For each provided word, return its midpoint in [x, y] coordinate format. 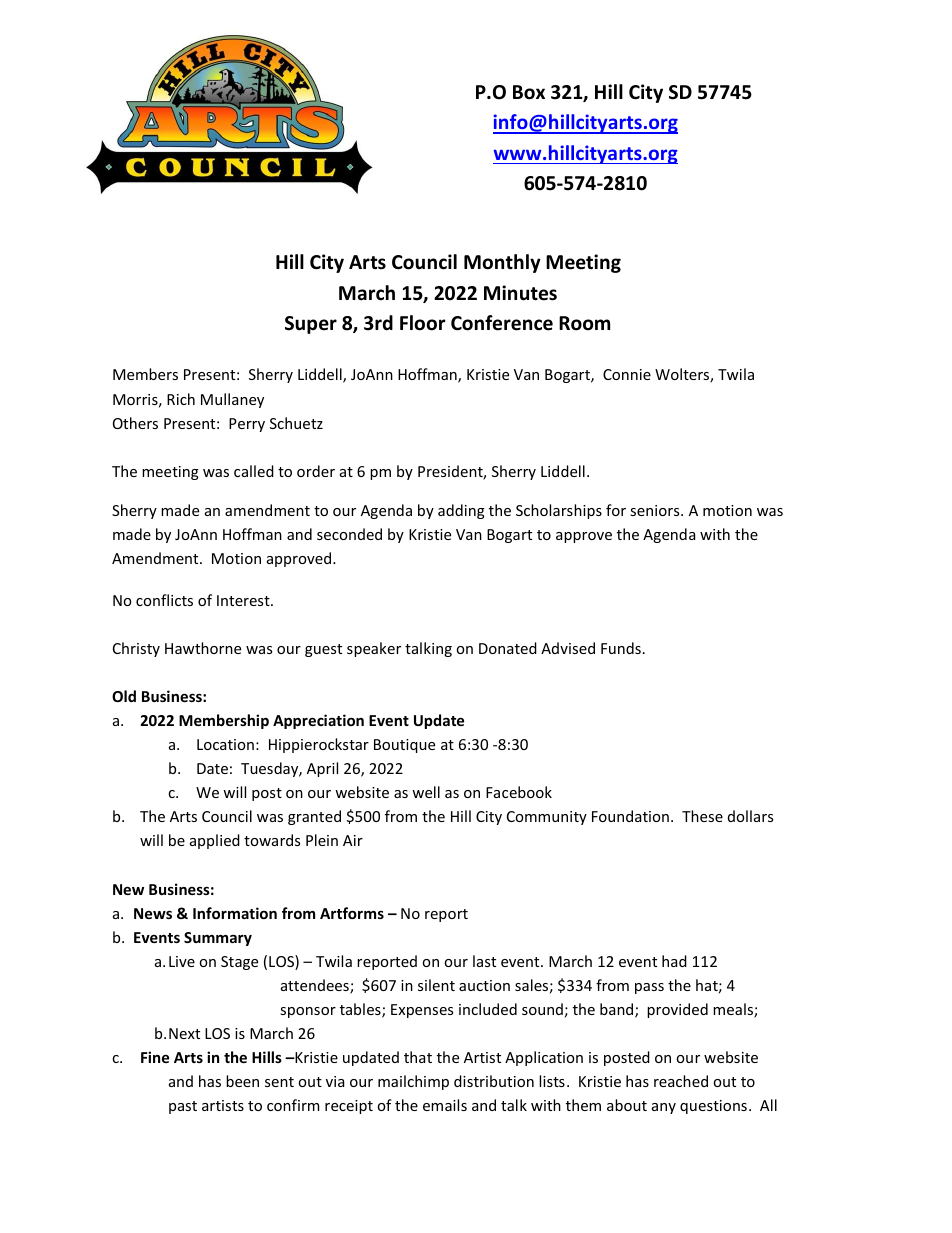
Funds [621, 648]
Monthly [502, 263]
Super [311, 325]
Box [529, 92]
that [418, 1057]
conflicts [164, 600]
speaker [374, 649]
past [183, 1107]
